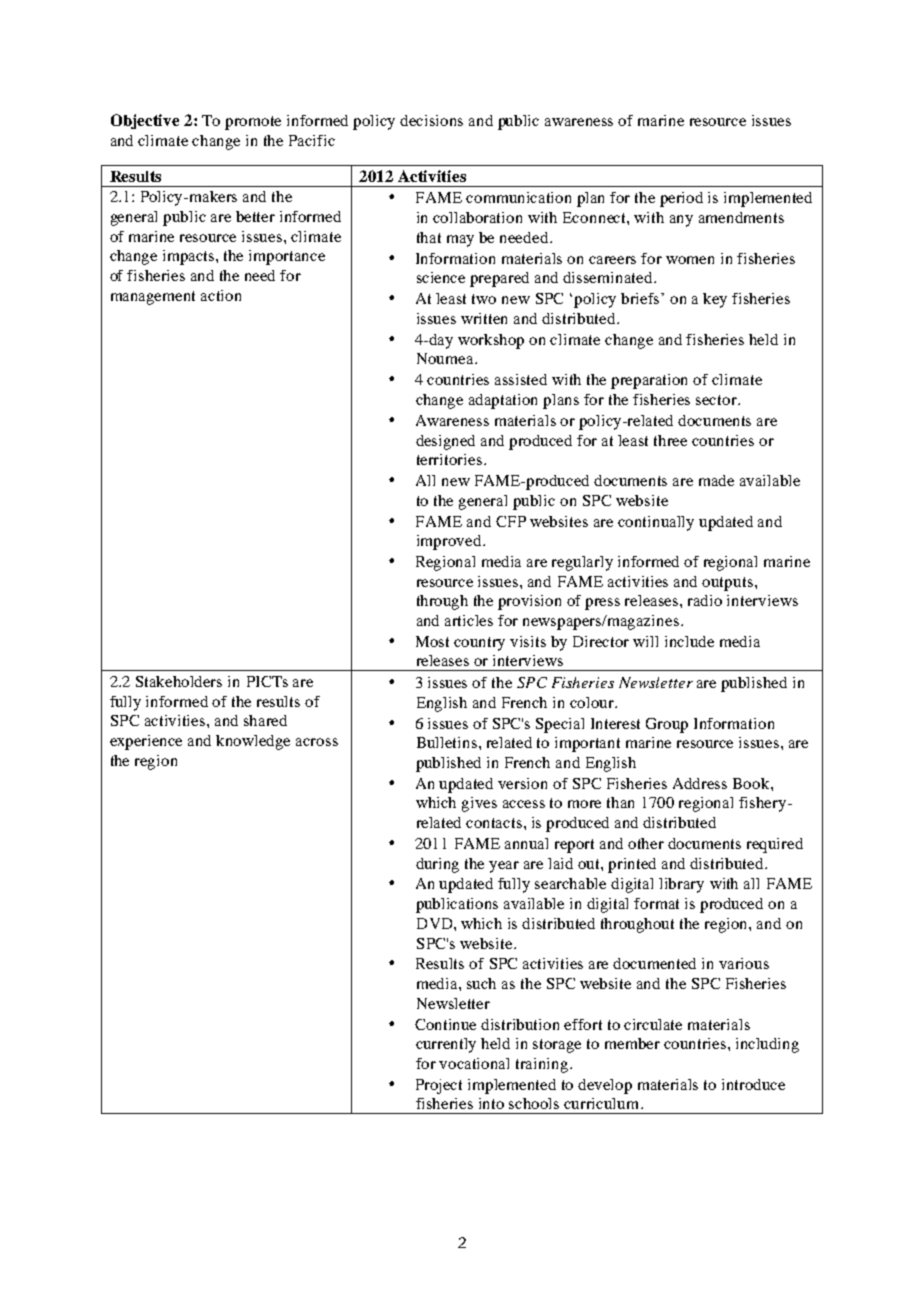 The width and height of the image is (924, 1308). Describe the element at coordinates (753, 1084) in the image. I see `introduce` at that location.
